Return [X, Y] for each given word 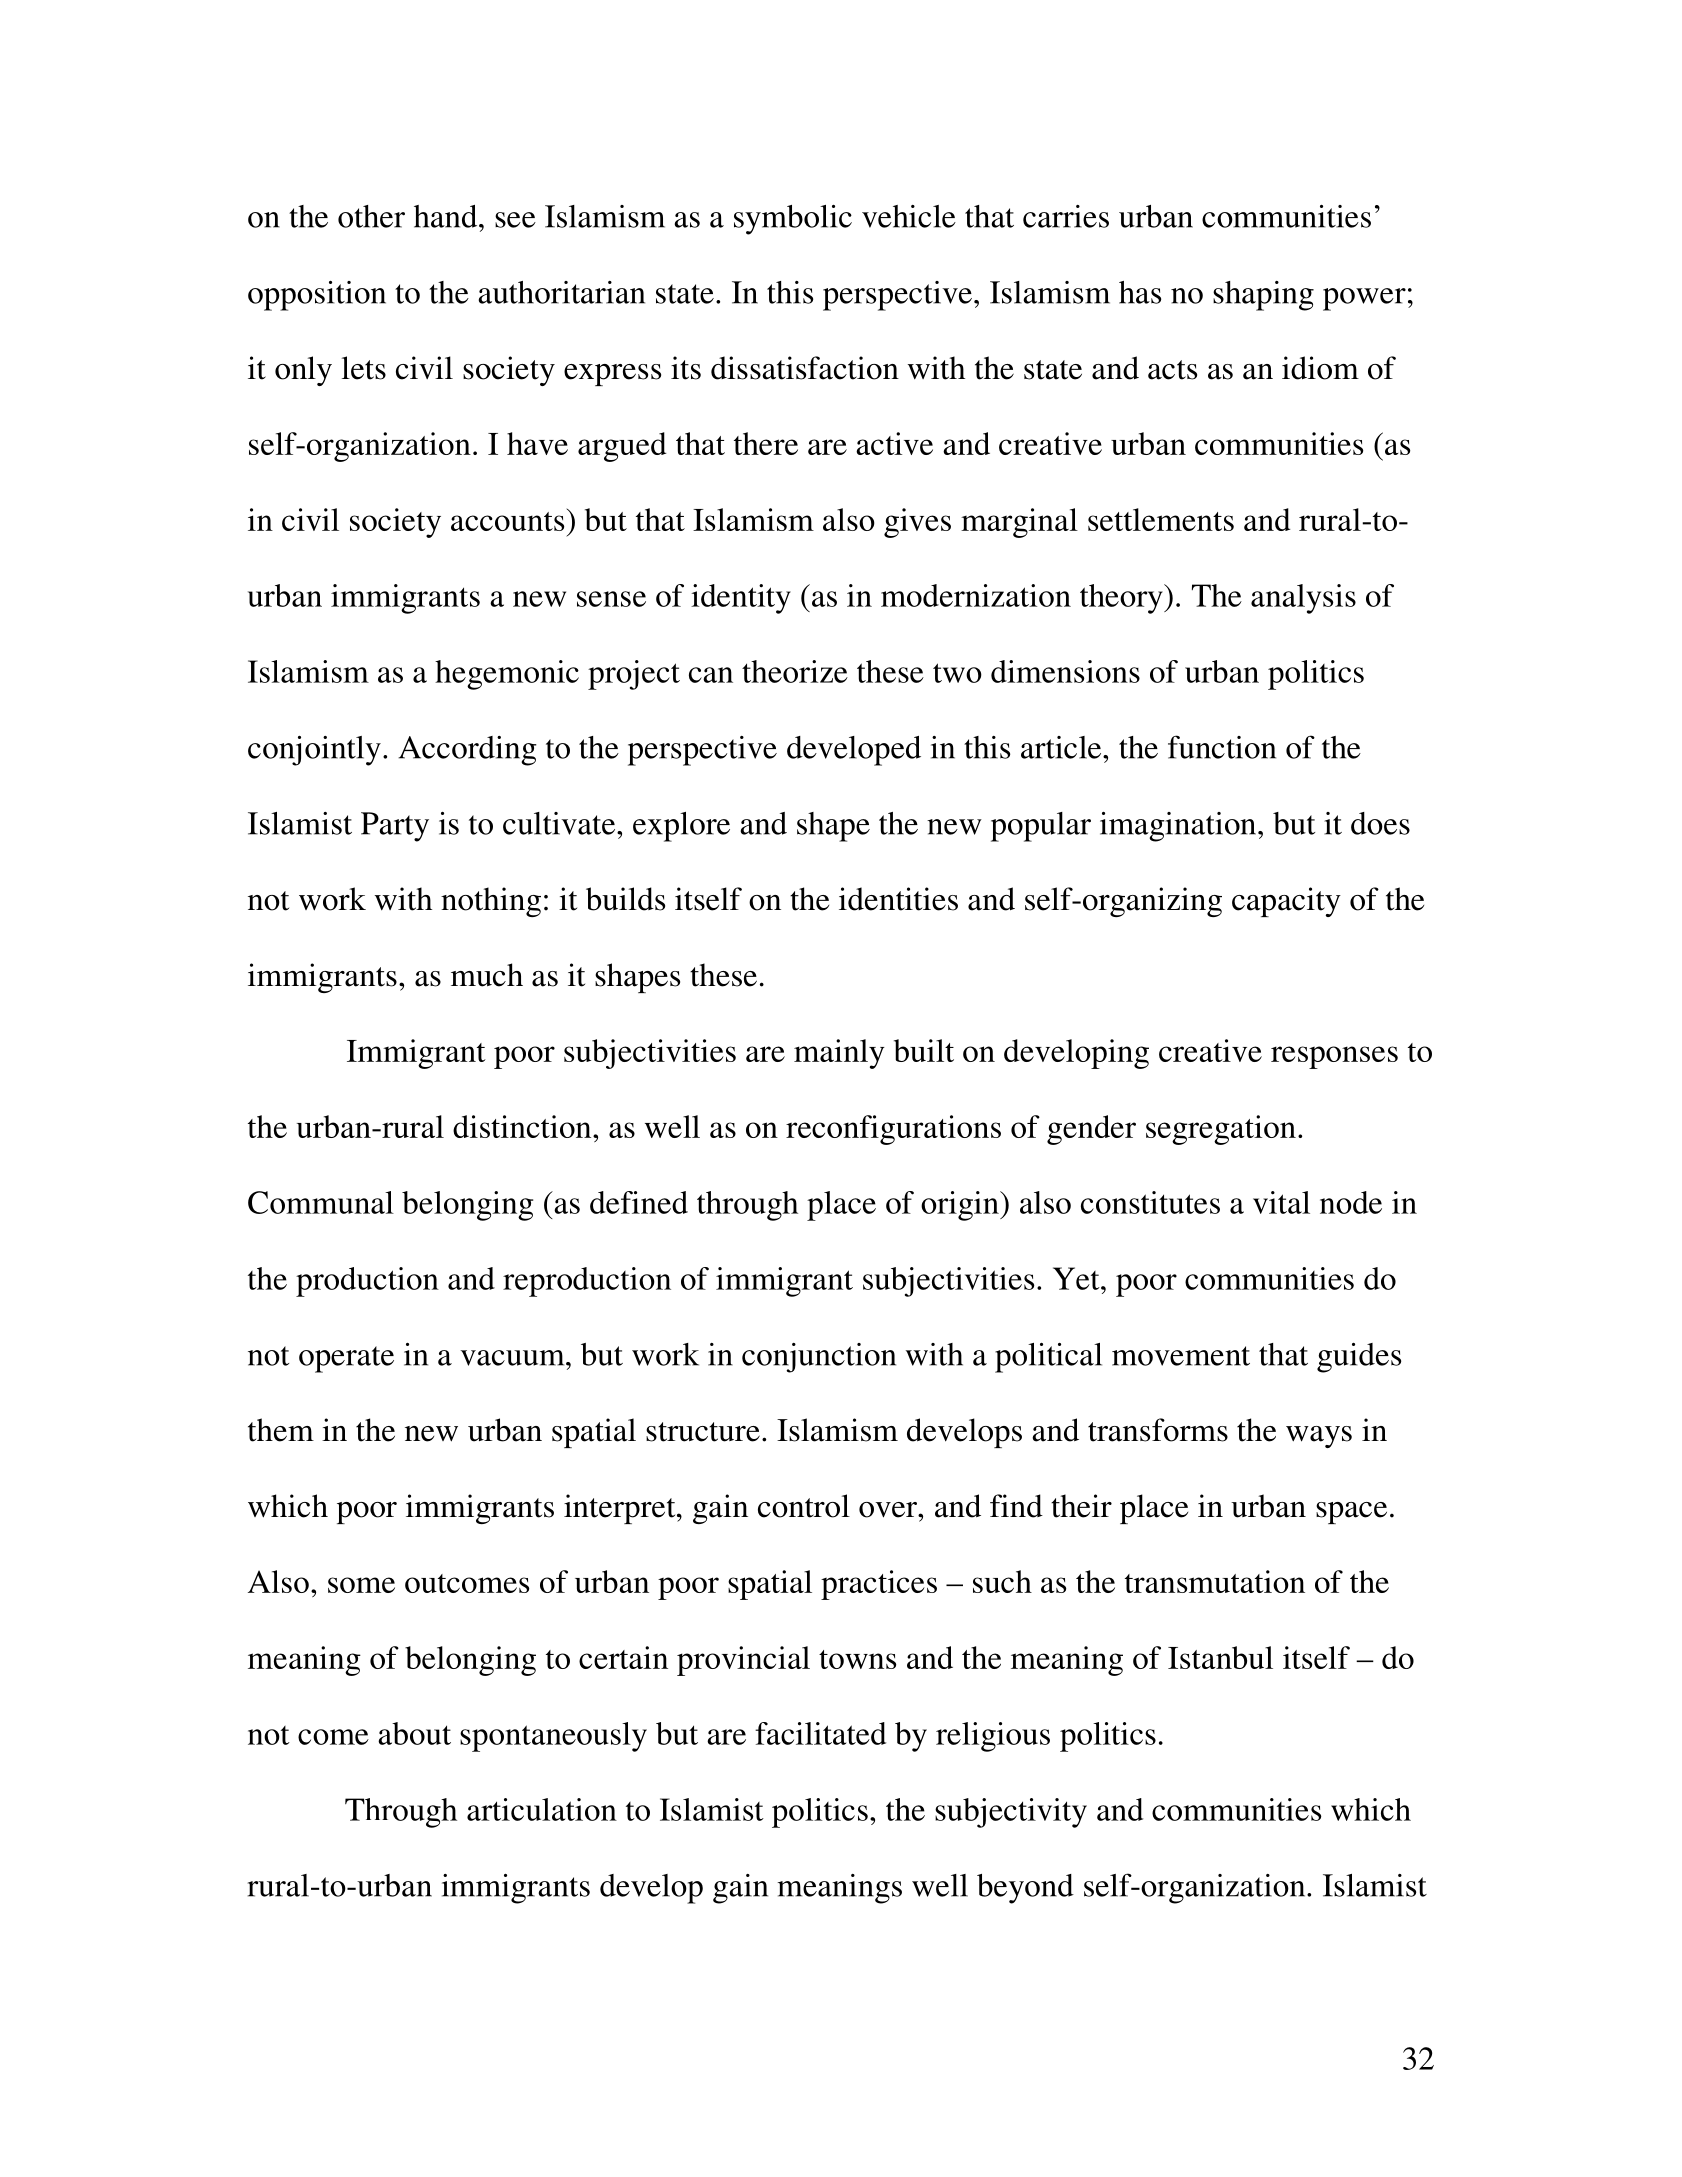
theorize [795, 671]
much [487, 975]
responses [1334, 1057]
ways [1319, 1437]
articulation [542, 1809]
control [804, 1506]
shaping [1263, 296]
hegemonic [507, 675]
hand [447, 216]
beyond [1025, 1889]
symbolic [793, 220]
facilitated [820, 1733]
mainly [839, 1054]
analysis [1303, 599]
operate [346, 1359]
